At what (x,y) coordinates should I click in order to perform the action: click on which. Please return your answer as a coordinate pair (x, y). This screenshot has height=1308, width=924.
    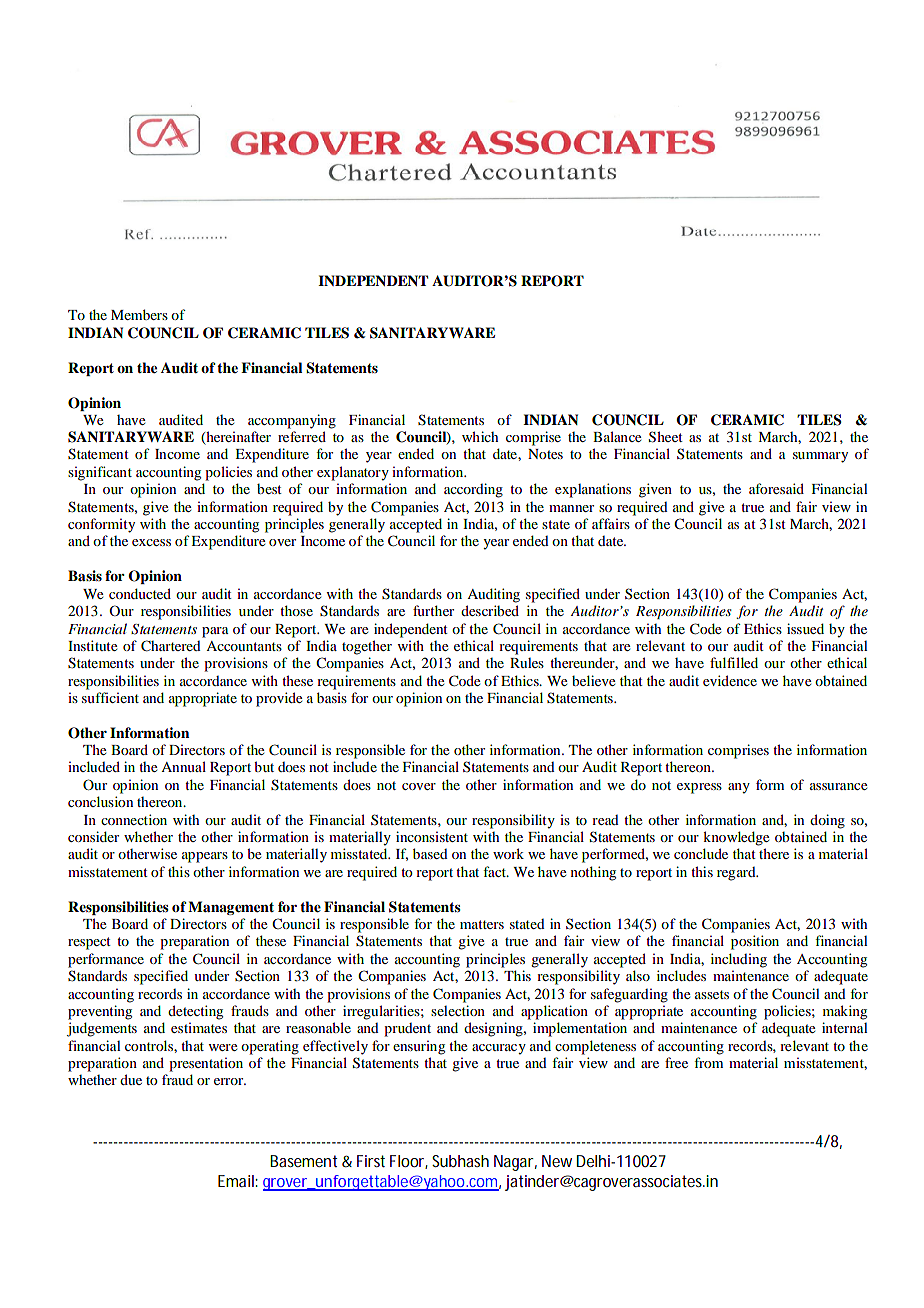
    Looking at the image, I should click on (480, 436).
